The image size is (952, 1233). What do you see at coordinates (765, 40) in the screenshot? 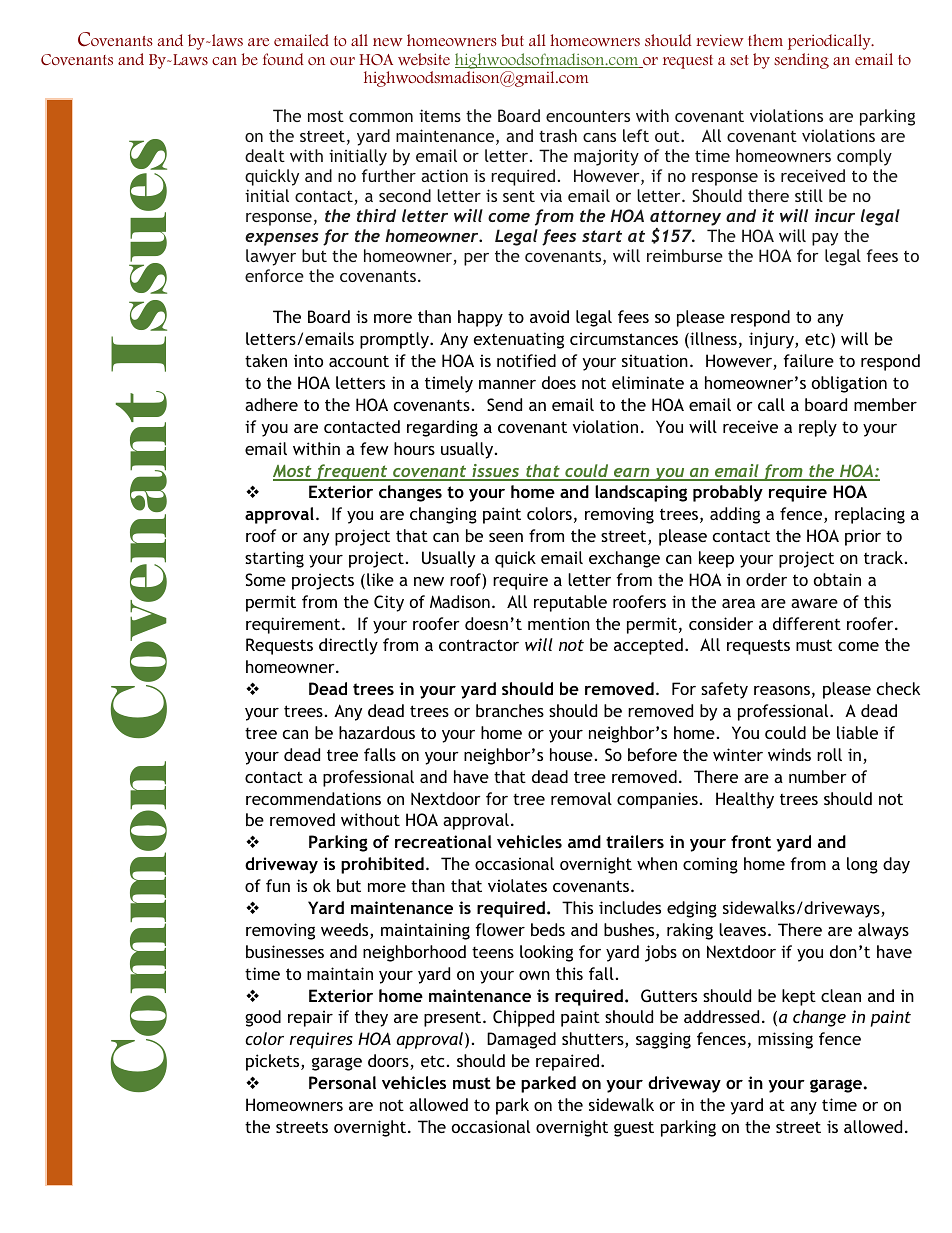
I see `them` at bounding box center [765, 40].
